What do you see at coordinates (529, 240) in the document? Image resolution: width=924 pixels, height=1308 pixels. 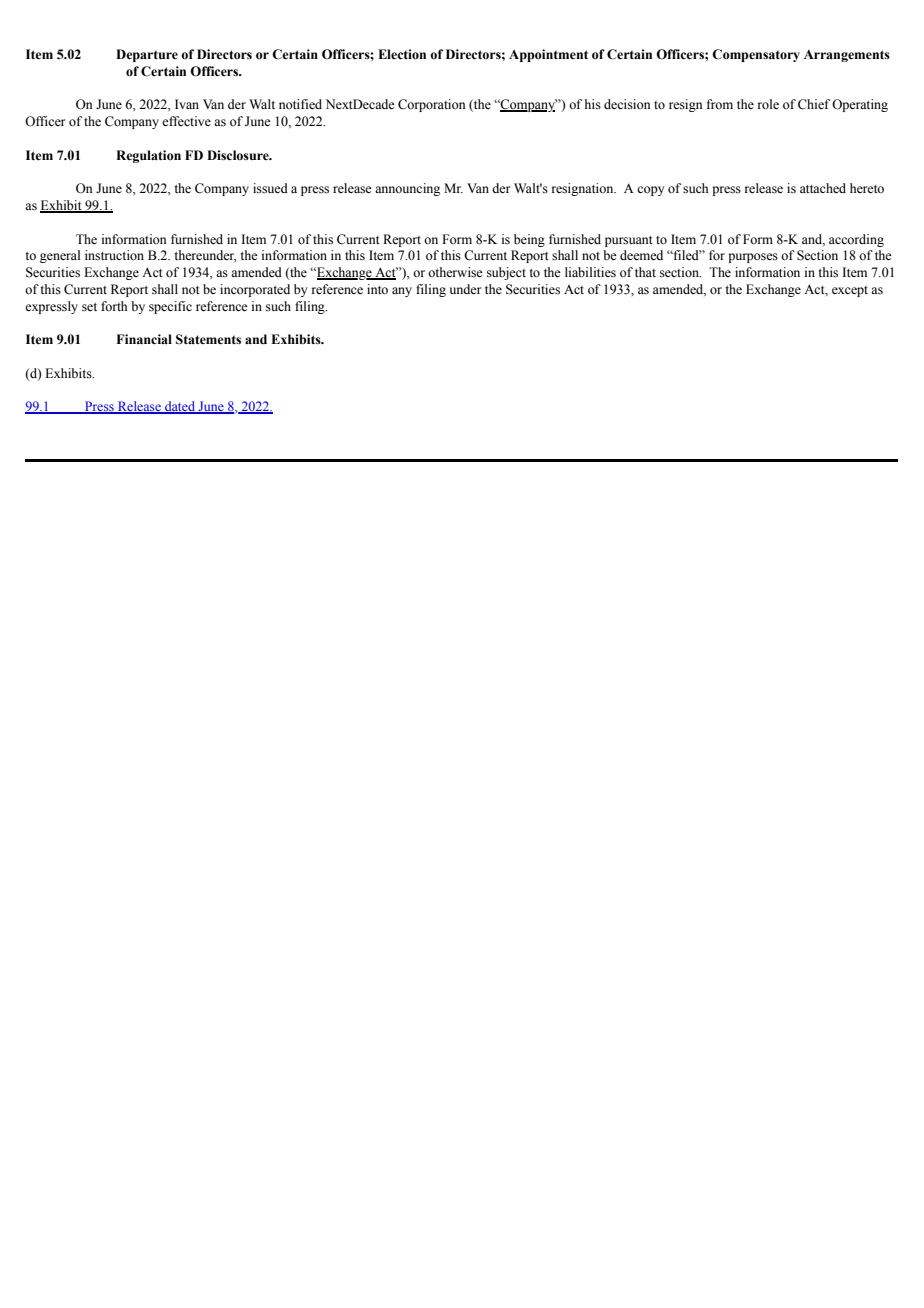 I see `being` at bounding box center [529, 240].
